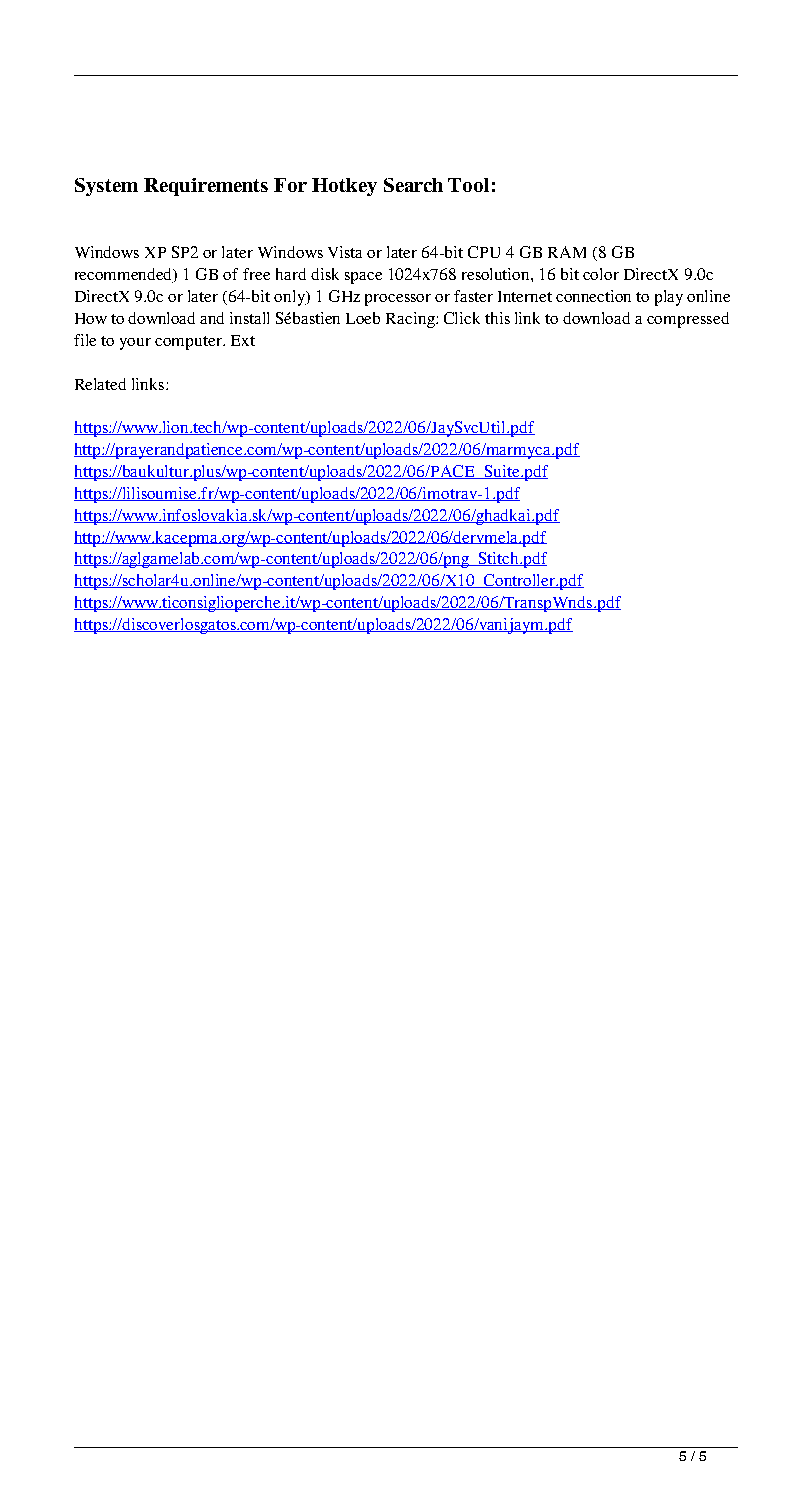 The width and height of the screenshot is (812, 1497). What do you see at coordinates (290, 185) in the screenshot?
I see `For` at bounding box center [290, 185].
